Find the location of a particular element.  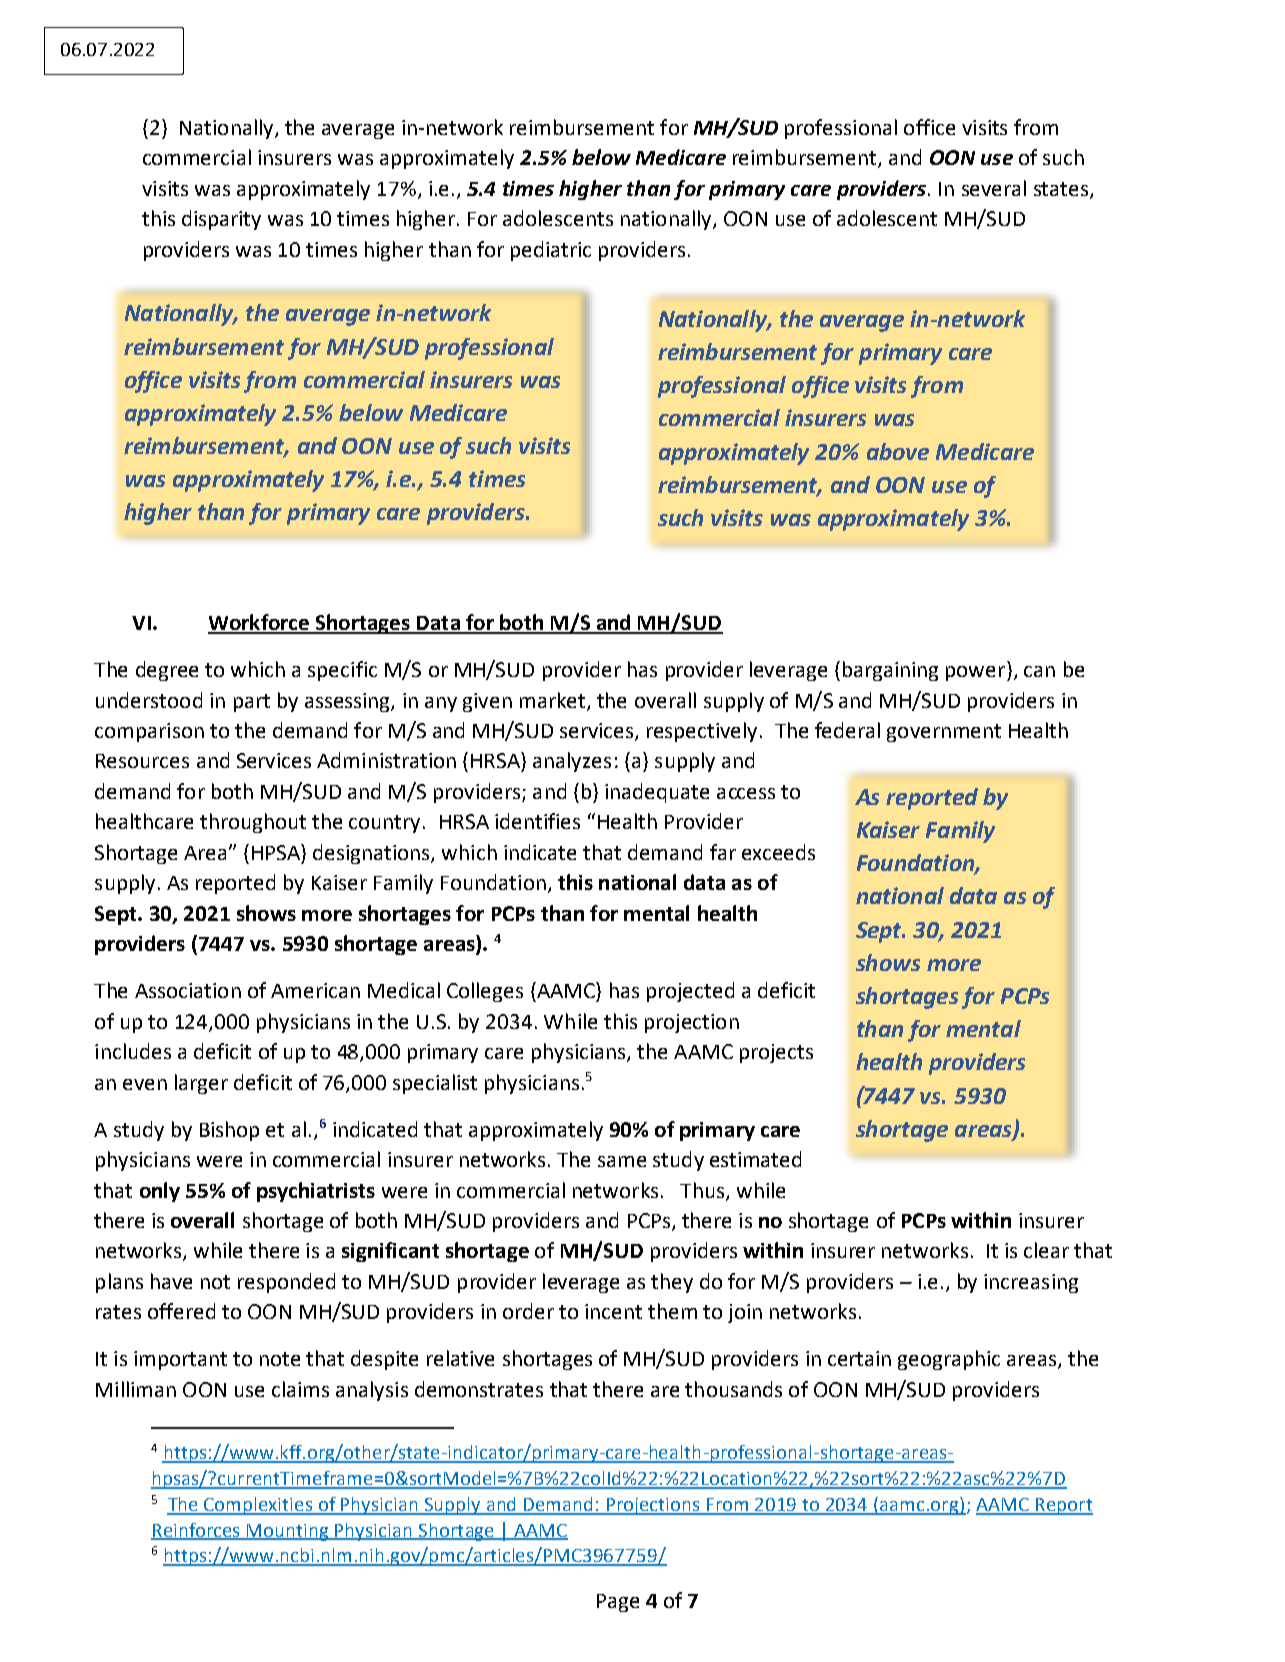

disparity is located at coordinates (221, 220).
